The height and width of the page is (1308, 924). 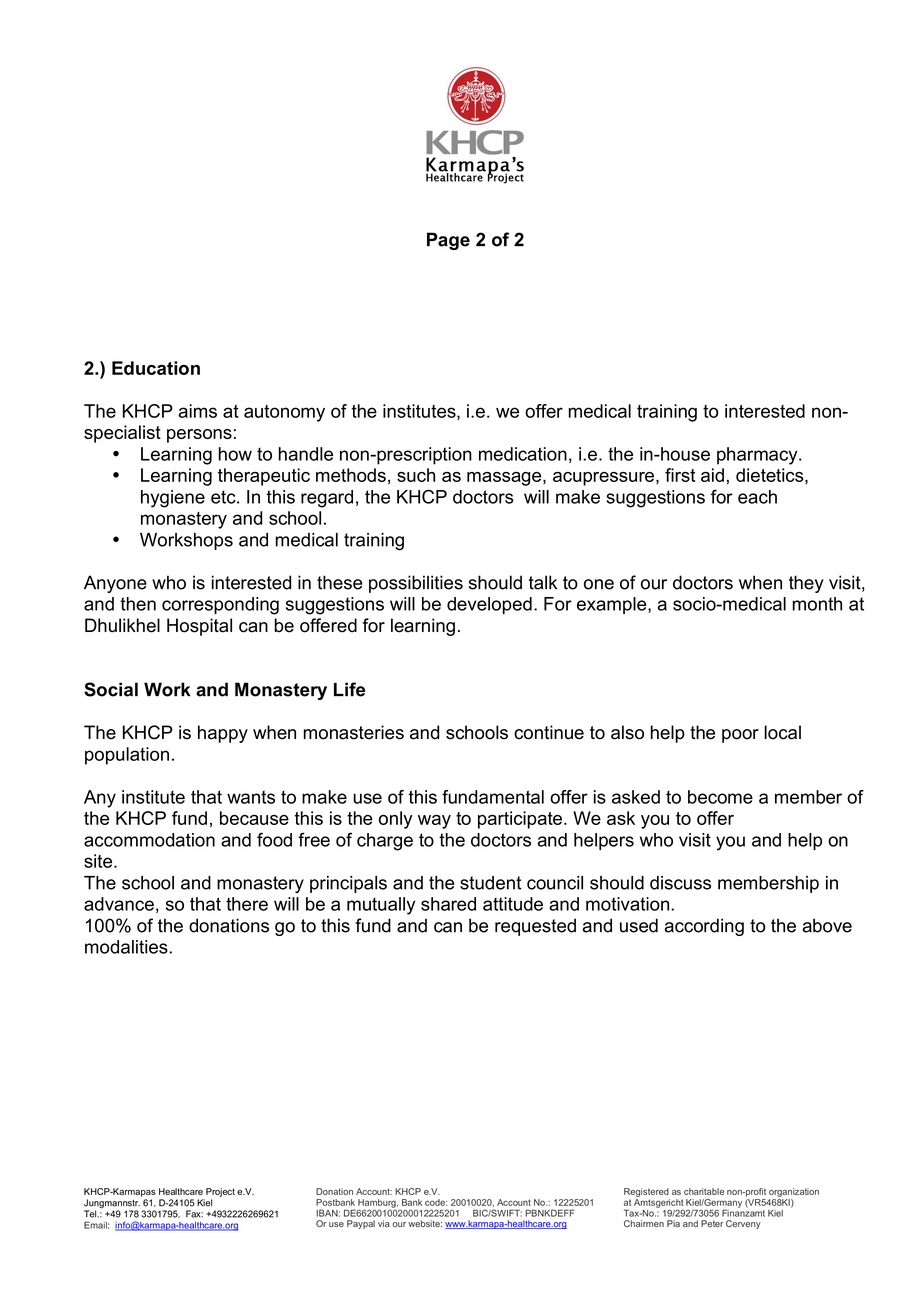 What do you see at coordinates (704, 1191) in the page?
I see `charitable` at bounding box center [704, 1191].
